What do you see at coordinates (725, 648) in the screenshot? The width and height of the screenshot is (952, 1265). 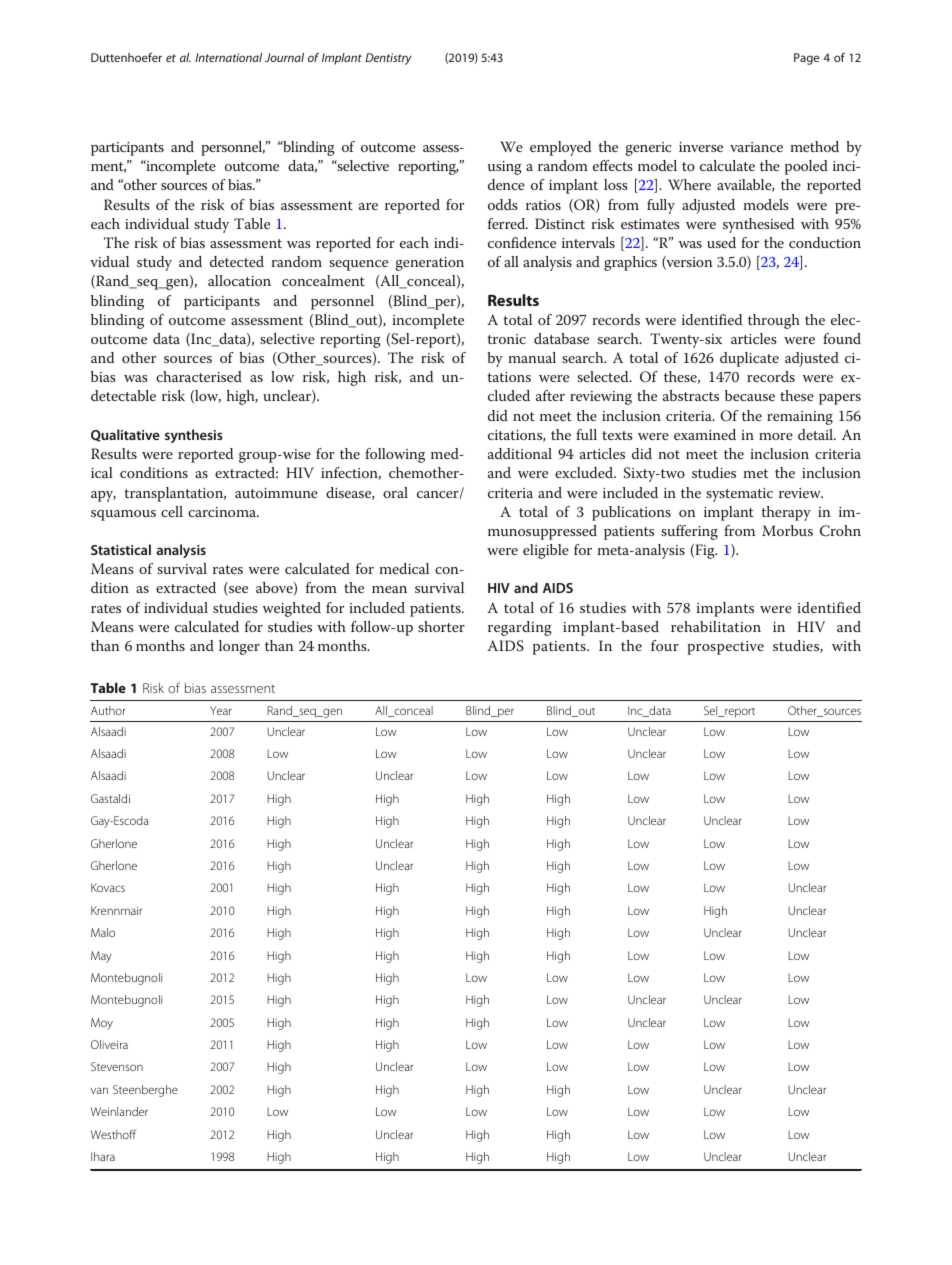 I see `prospective` at bounding box center [725, 648].
